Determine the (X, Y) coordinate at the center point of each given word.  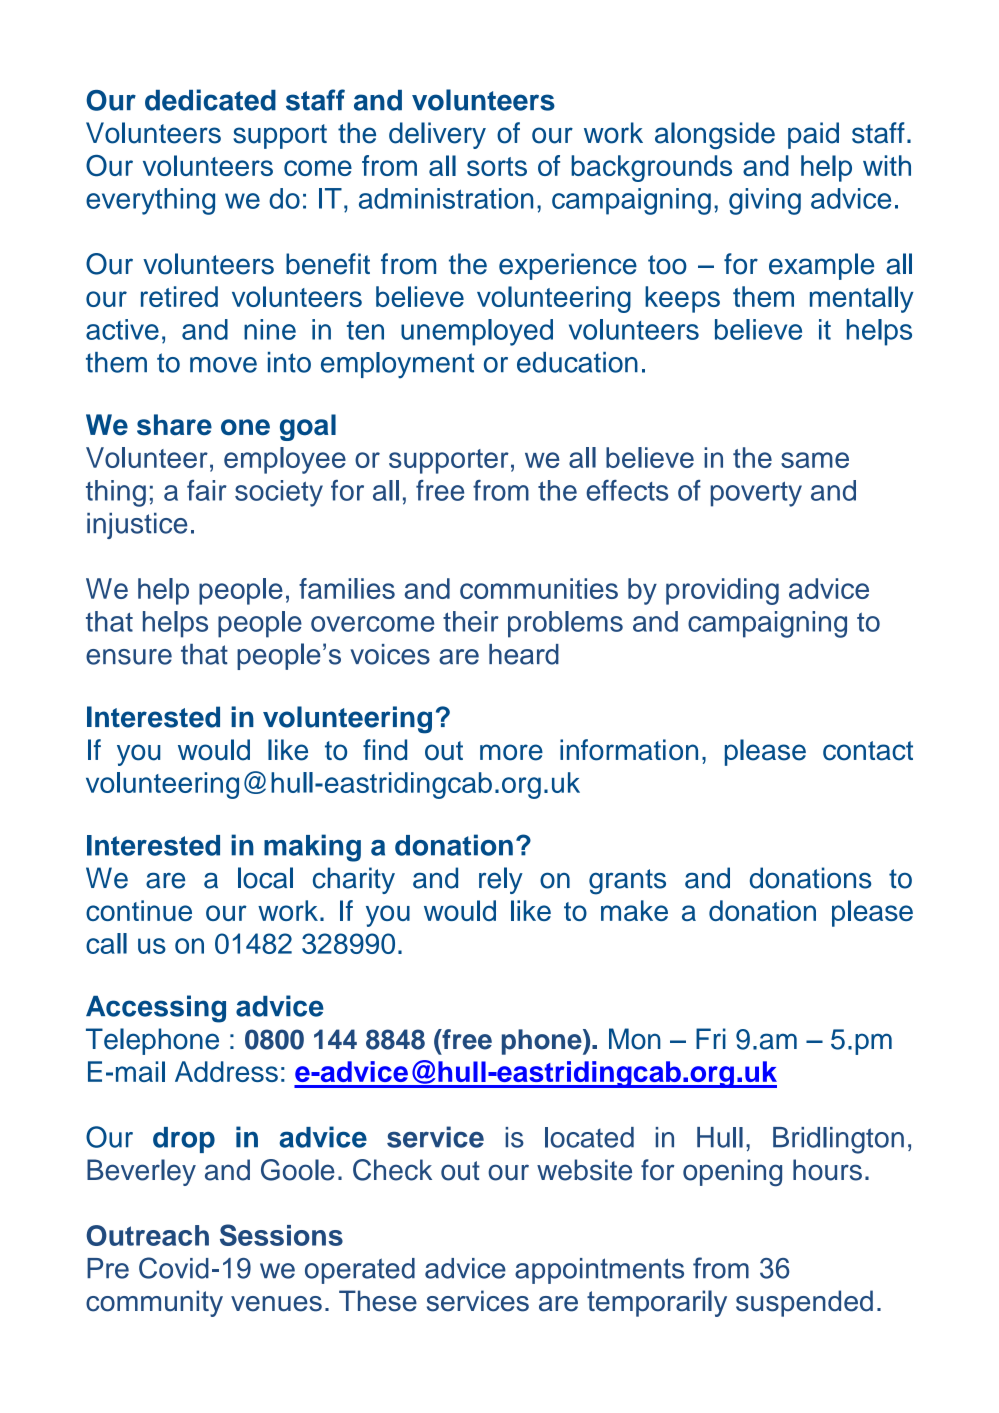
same (815, 460)
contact (868, 751)
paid (813, 135)
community (154, 1303)
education (577, 362)
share (174, 425)
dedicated (210, 100)
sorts (497, 166)
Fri (711, 1038)
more (511, 752)
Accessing (156, 1009)
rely (501, 880)
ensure (129, 657)
